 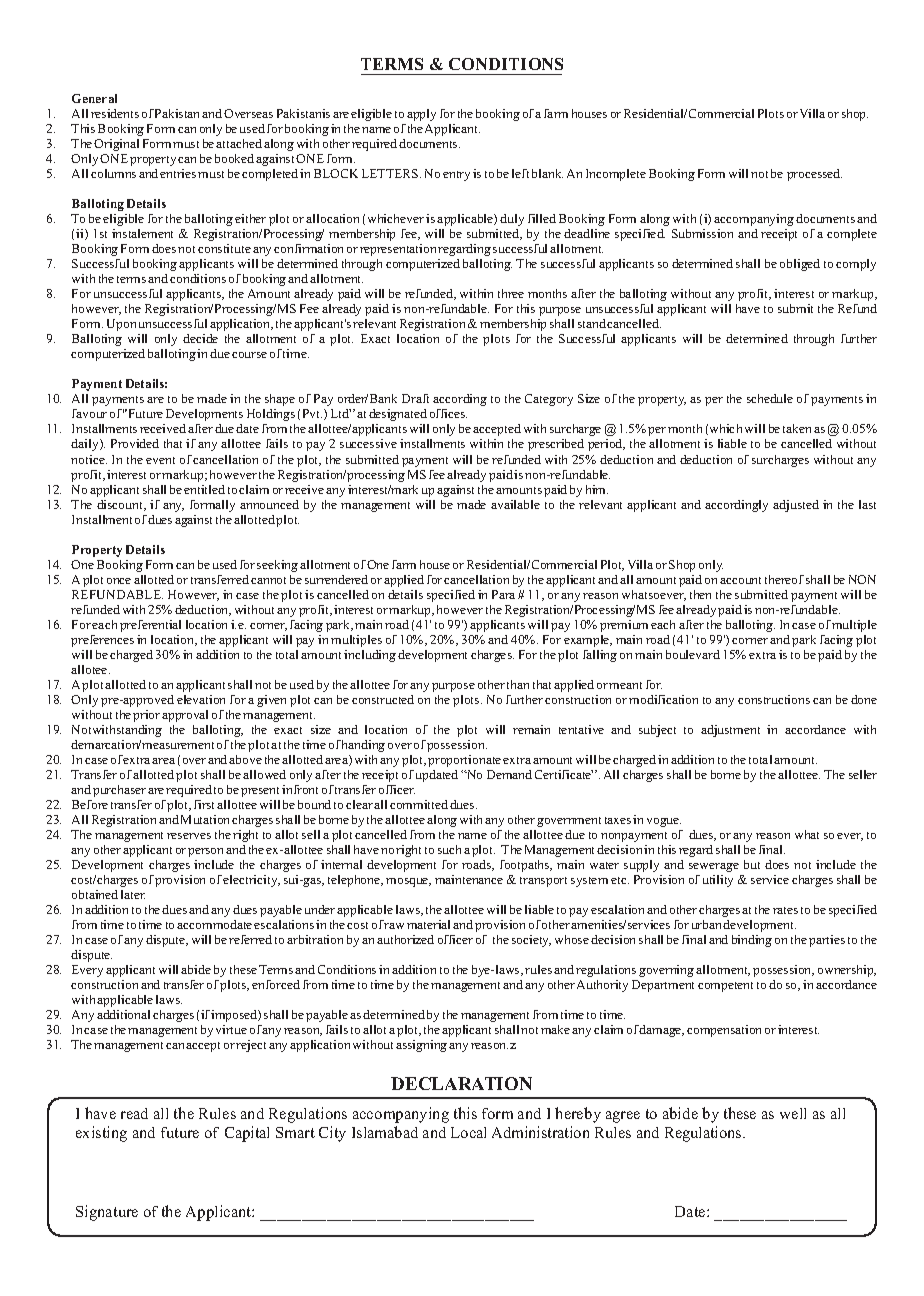 What do you see at coordinates (107, 1213) in the screenshot?
I see `Signature` at bounding box center [107, 1213].
